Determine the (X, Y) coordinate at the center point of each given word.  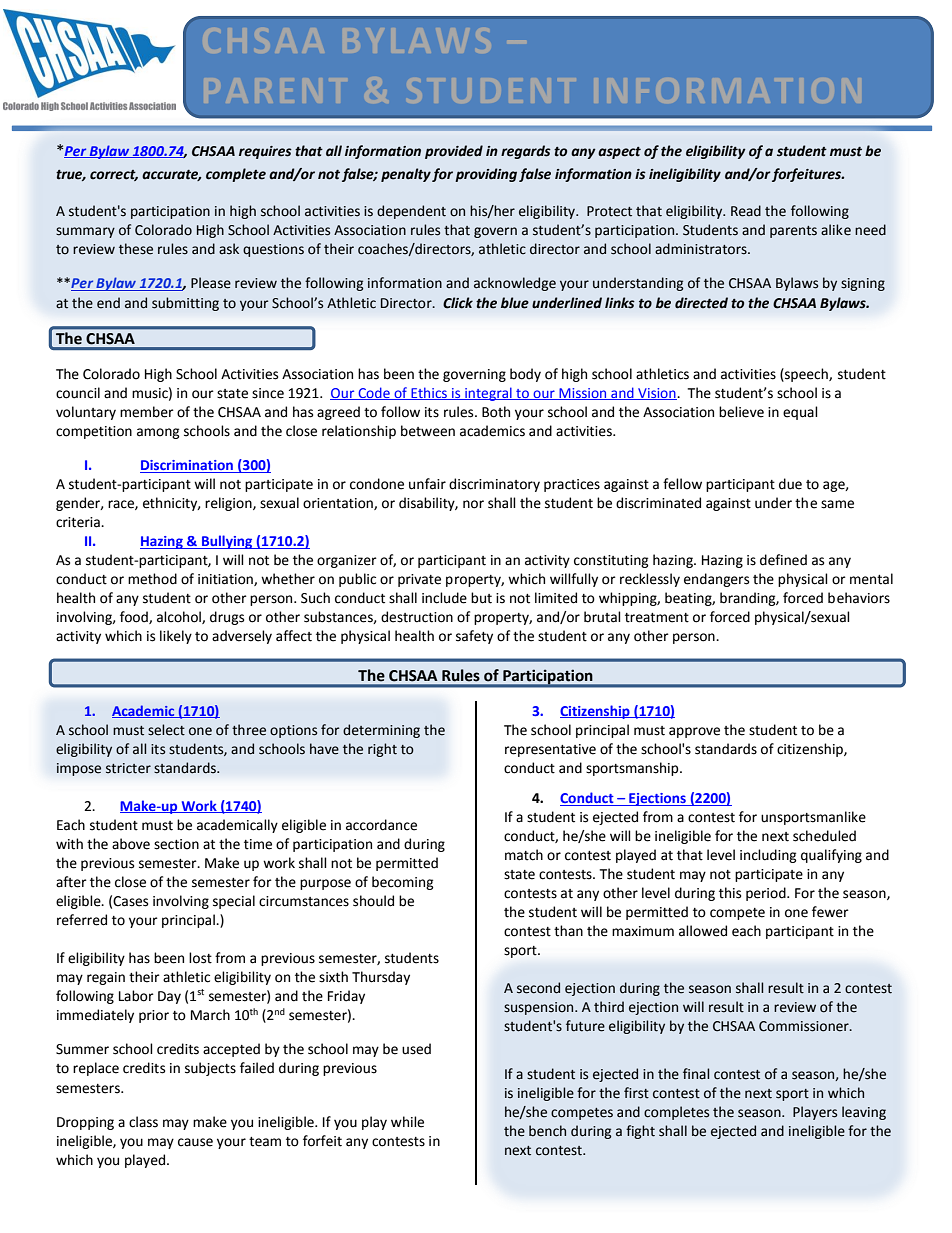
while (407, 1122)
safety (474, 637)
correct (114, 175)
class (143, 1122)
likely (176, 637)
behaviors (859, 598)
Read (746, 211)
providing (486, 175)
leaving (864, 1113)
